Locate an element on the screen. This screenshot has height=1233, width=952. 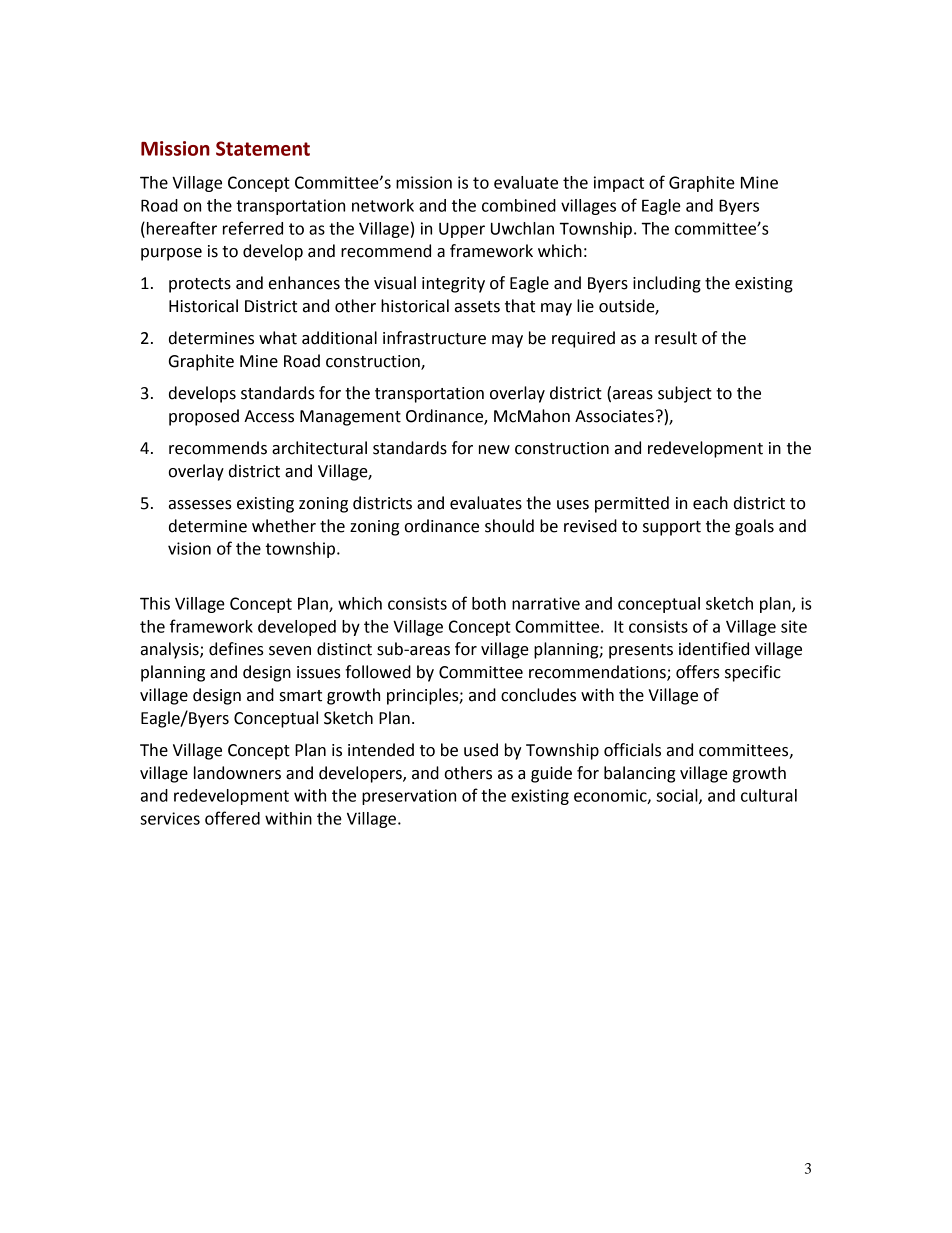
subject is located at coordinates (685, 394).
